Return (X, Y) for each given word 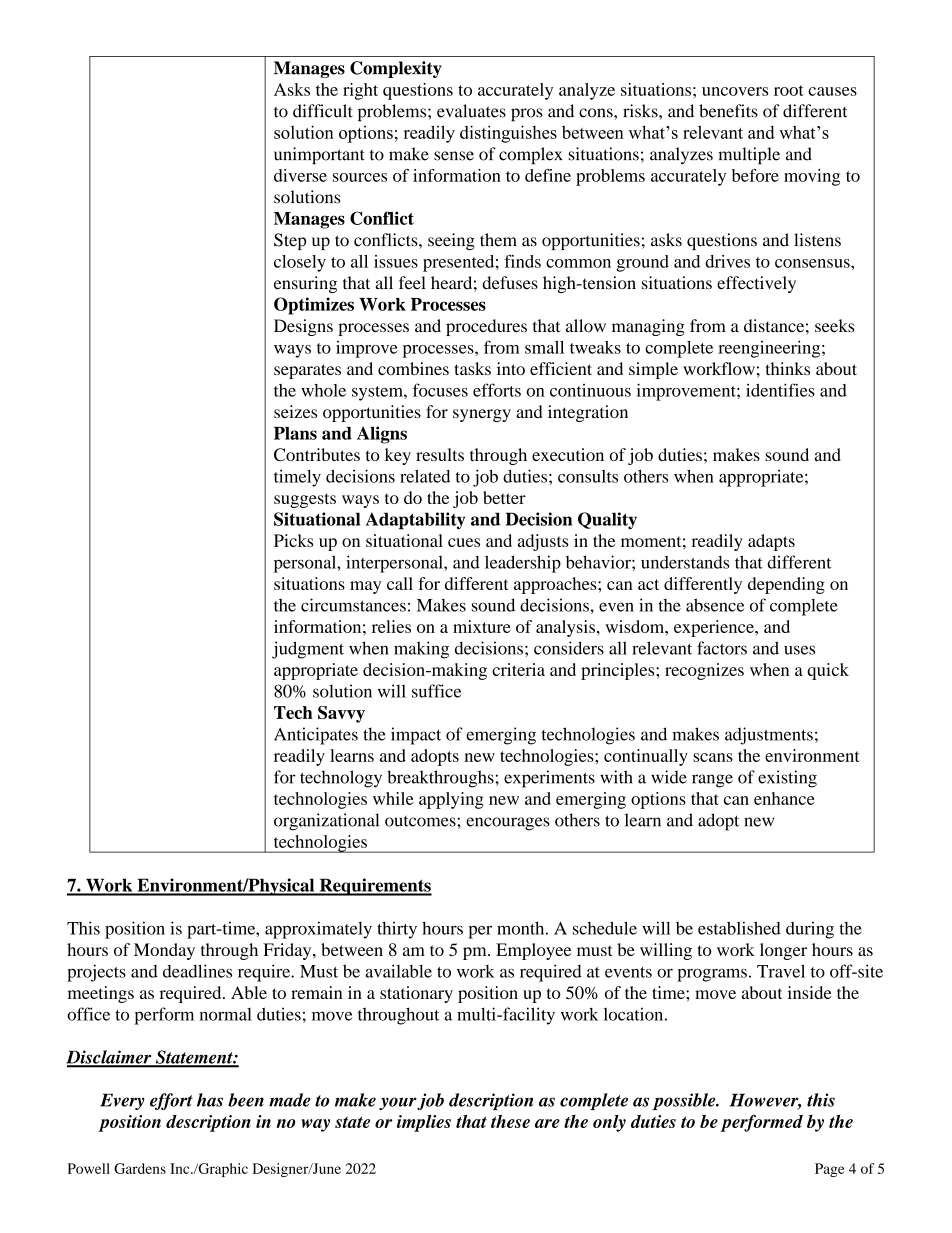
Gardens (140, 1168)
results (440, 454)
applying (451, 800)
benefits (728, 111)
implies (424, 1123)
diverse (300, 175)
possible (685, 1101)
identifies (780, 390)
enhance (784, 798)
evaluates (471, 111)
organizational (326, 822)
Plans (295, 433)
